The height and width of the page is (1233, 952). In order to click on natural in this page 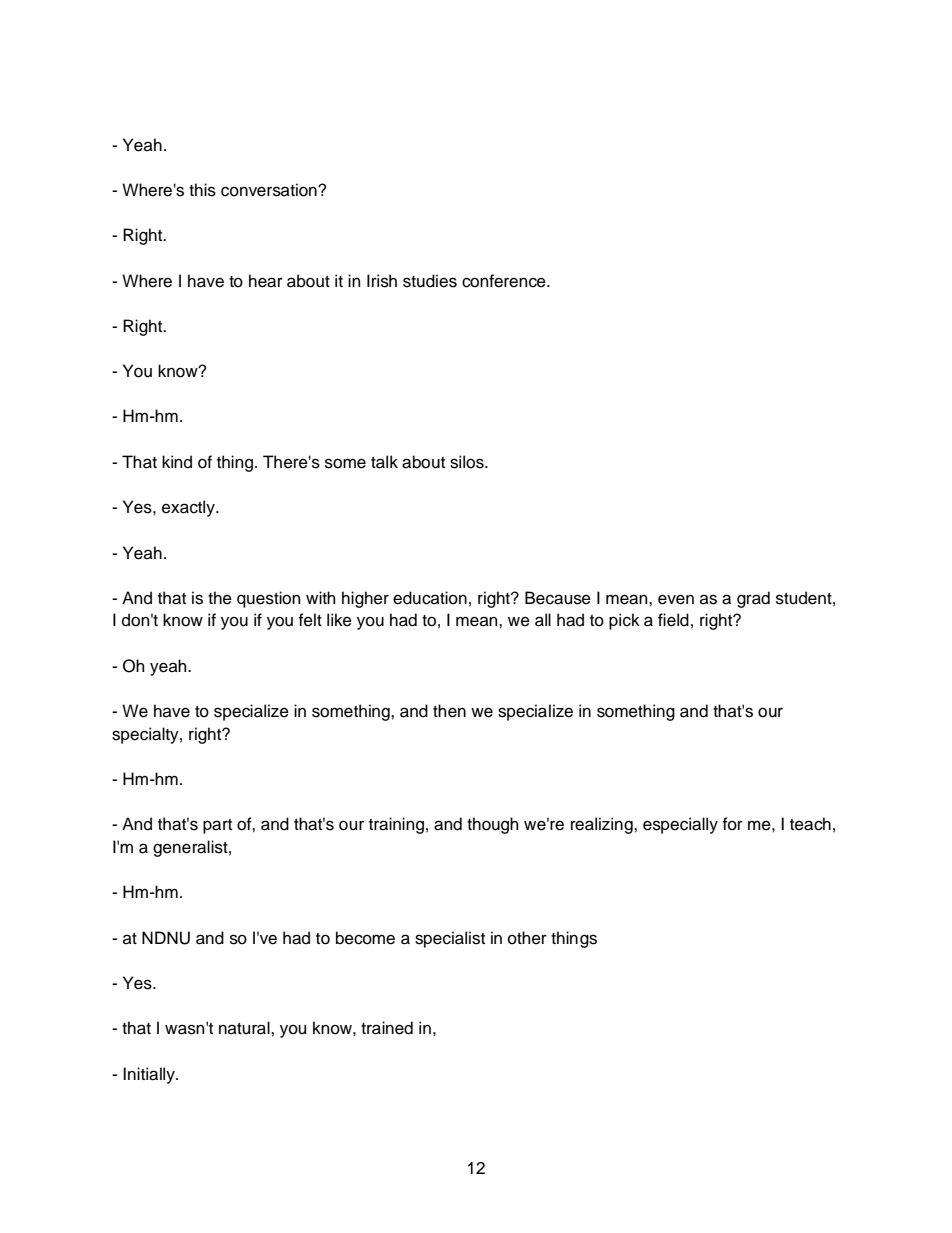, I will do `click(245, 1028)`.
